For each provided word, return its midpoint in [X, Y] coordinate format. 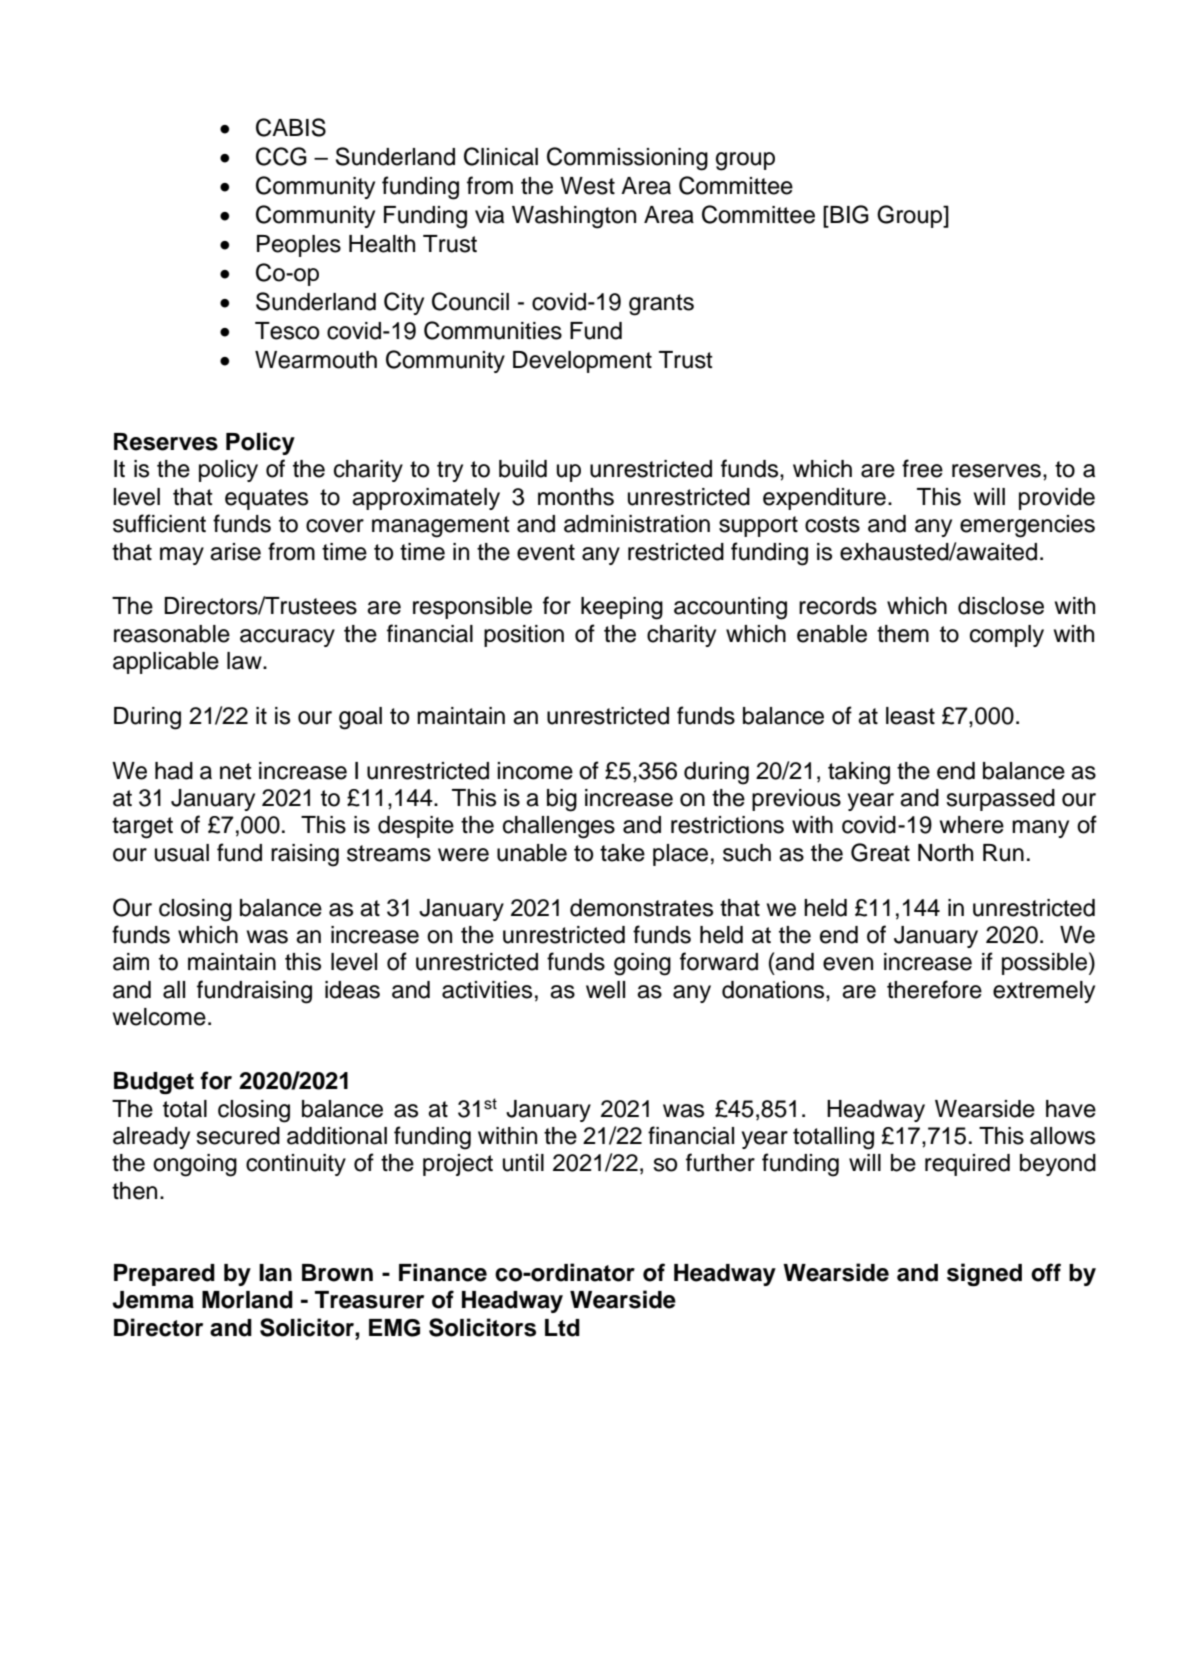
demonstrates [641, 908]
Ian [275, 1273]
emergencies [1027, 526]
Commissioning [627, 159]
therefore [934, 989]
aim [131, 962]
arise [235, 552]
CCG [281, 156]
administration [637, 524]
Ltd [562, 1328]
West [587, 186]
